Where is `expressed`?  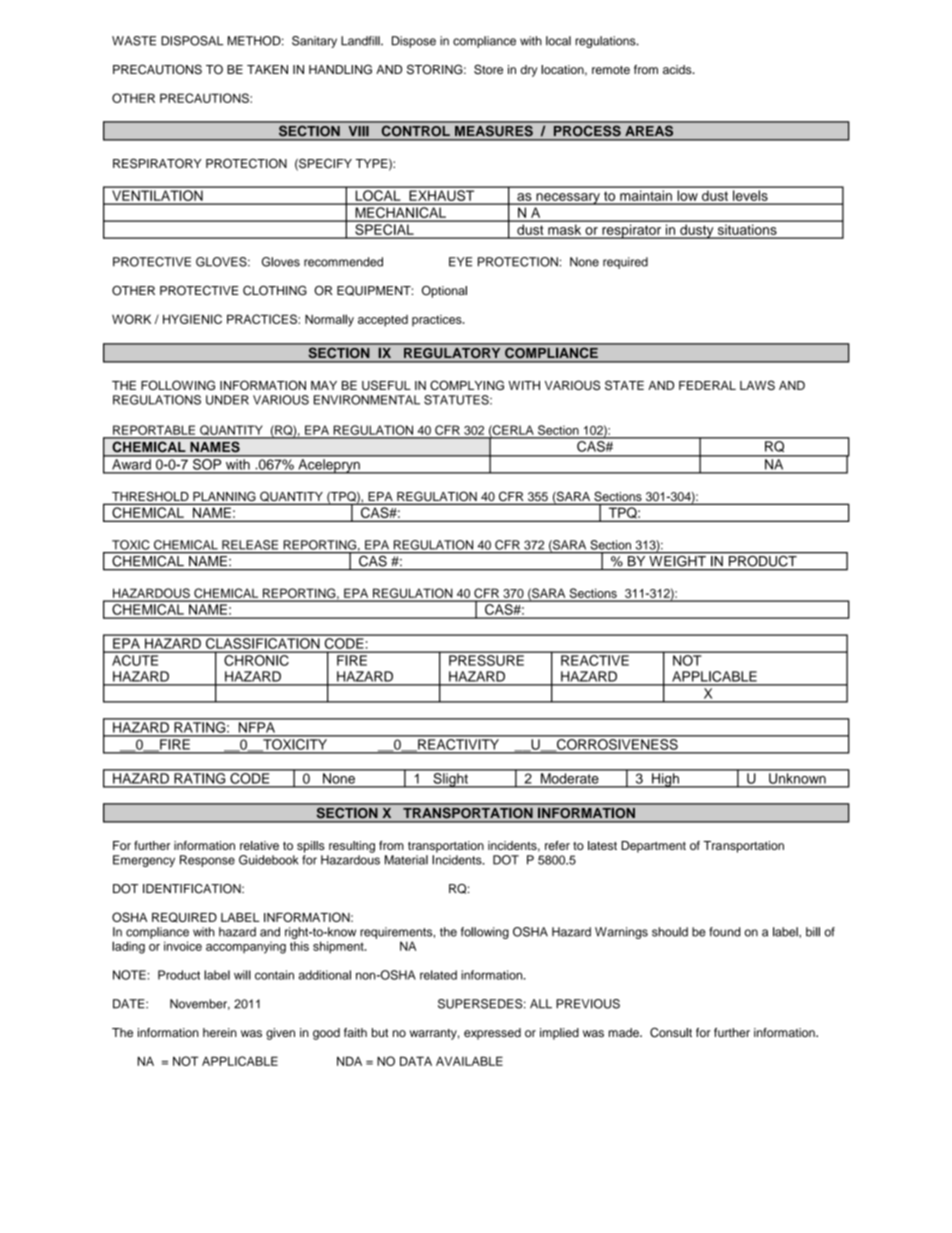
expressed is located at coordinates (492, 1034).
